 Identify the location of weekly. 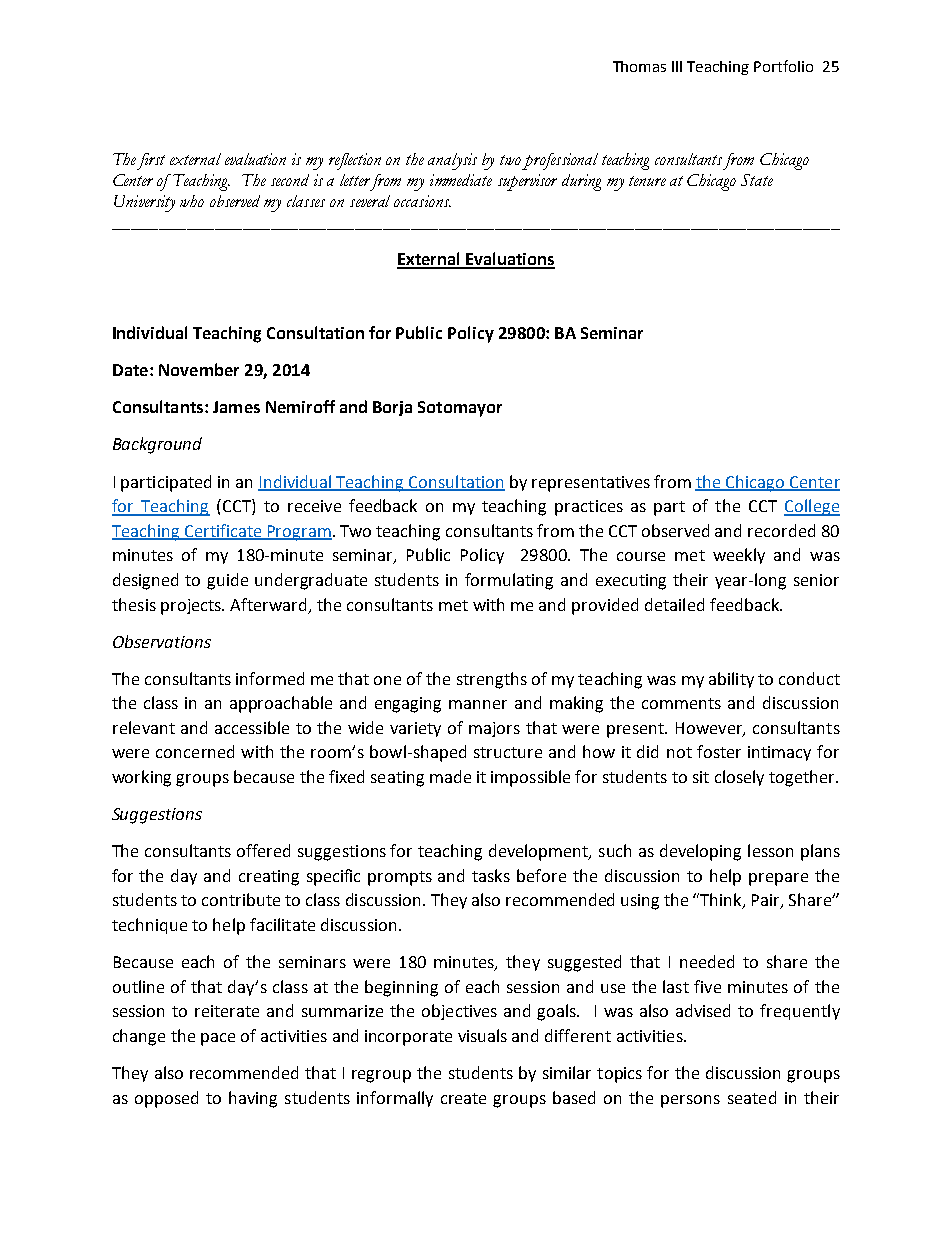
(739, 556).
